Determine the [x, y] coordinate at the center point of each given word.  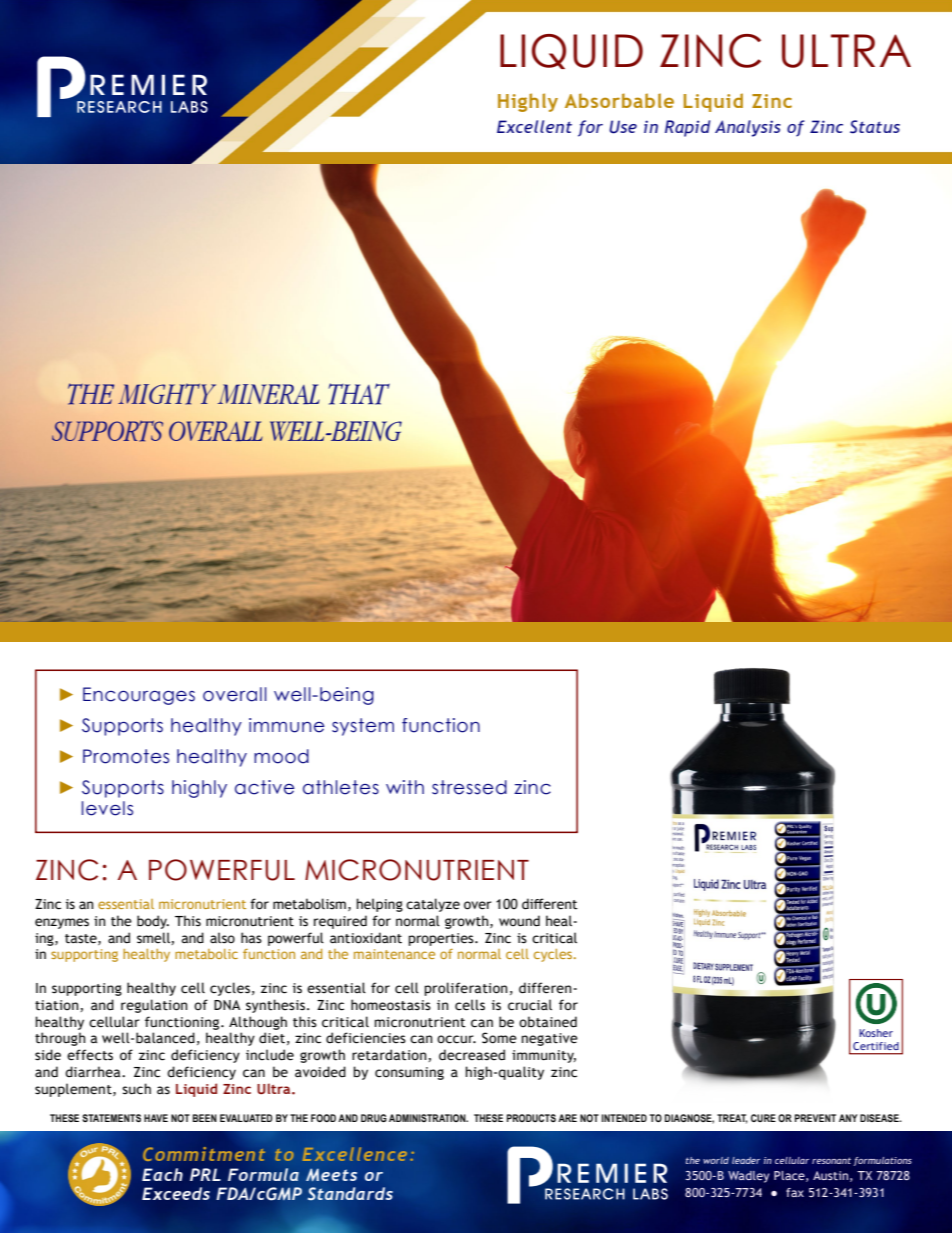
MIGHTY [167, 394]
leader [746, 1160]
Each [162, 1174]
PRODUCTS [531, 1118]
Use [623, 127]
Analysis [748, 128]
